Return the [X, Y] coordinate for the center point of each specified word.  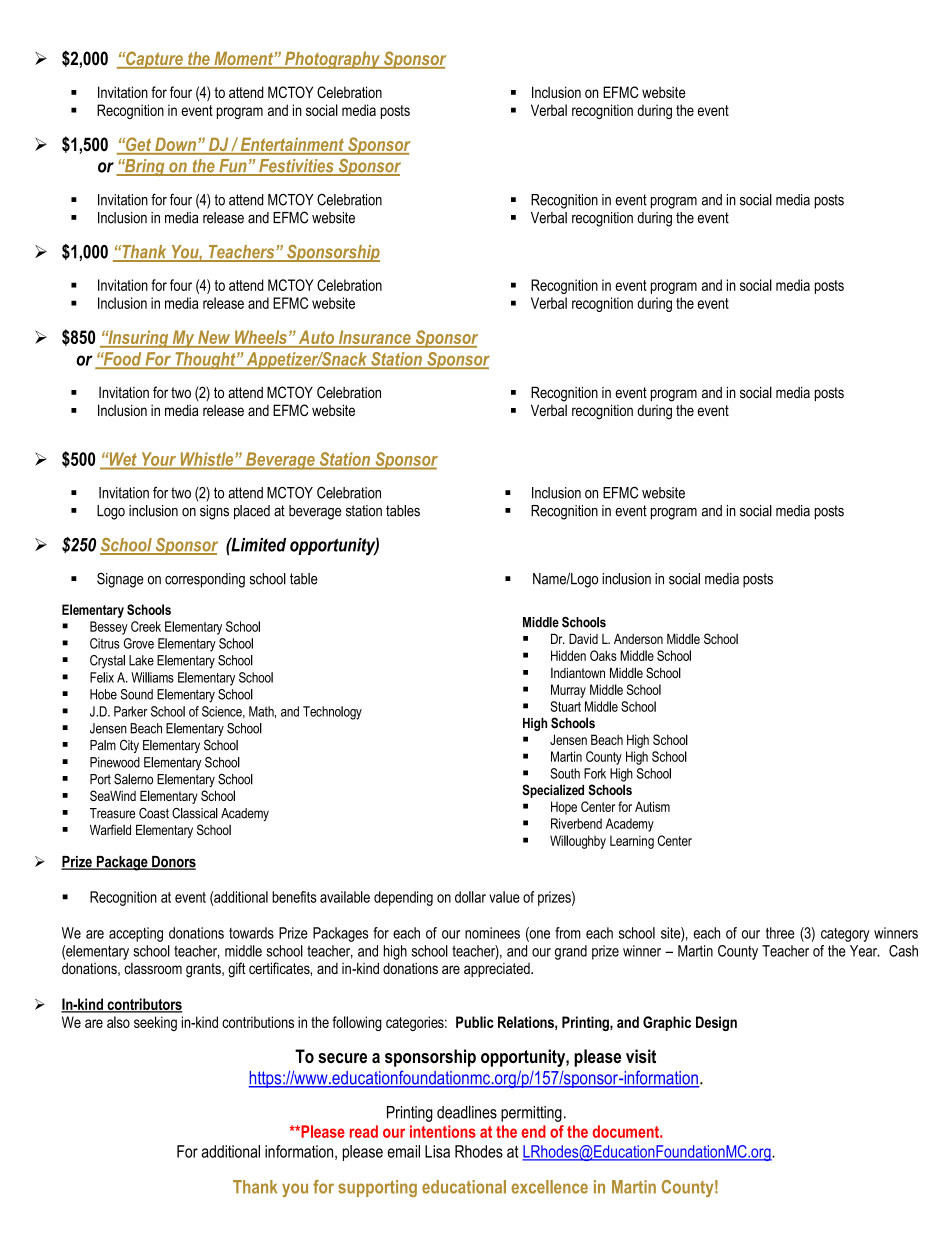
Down [175, 145]
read [364, 1131]
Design [716, 1023]
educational [464, 1187]
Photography [332, 60]
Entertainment [292, 145]
